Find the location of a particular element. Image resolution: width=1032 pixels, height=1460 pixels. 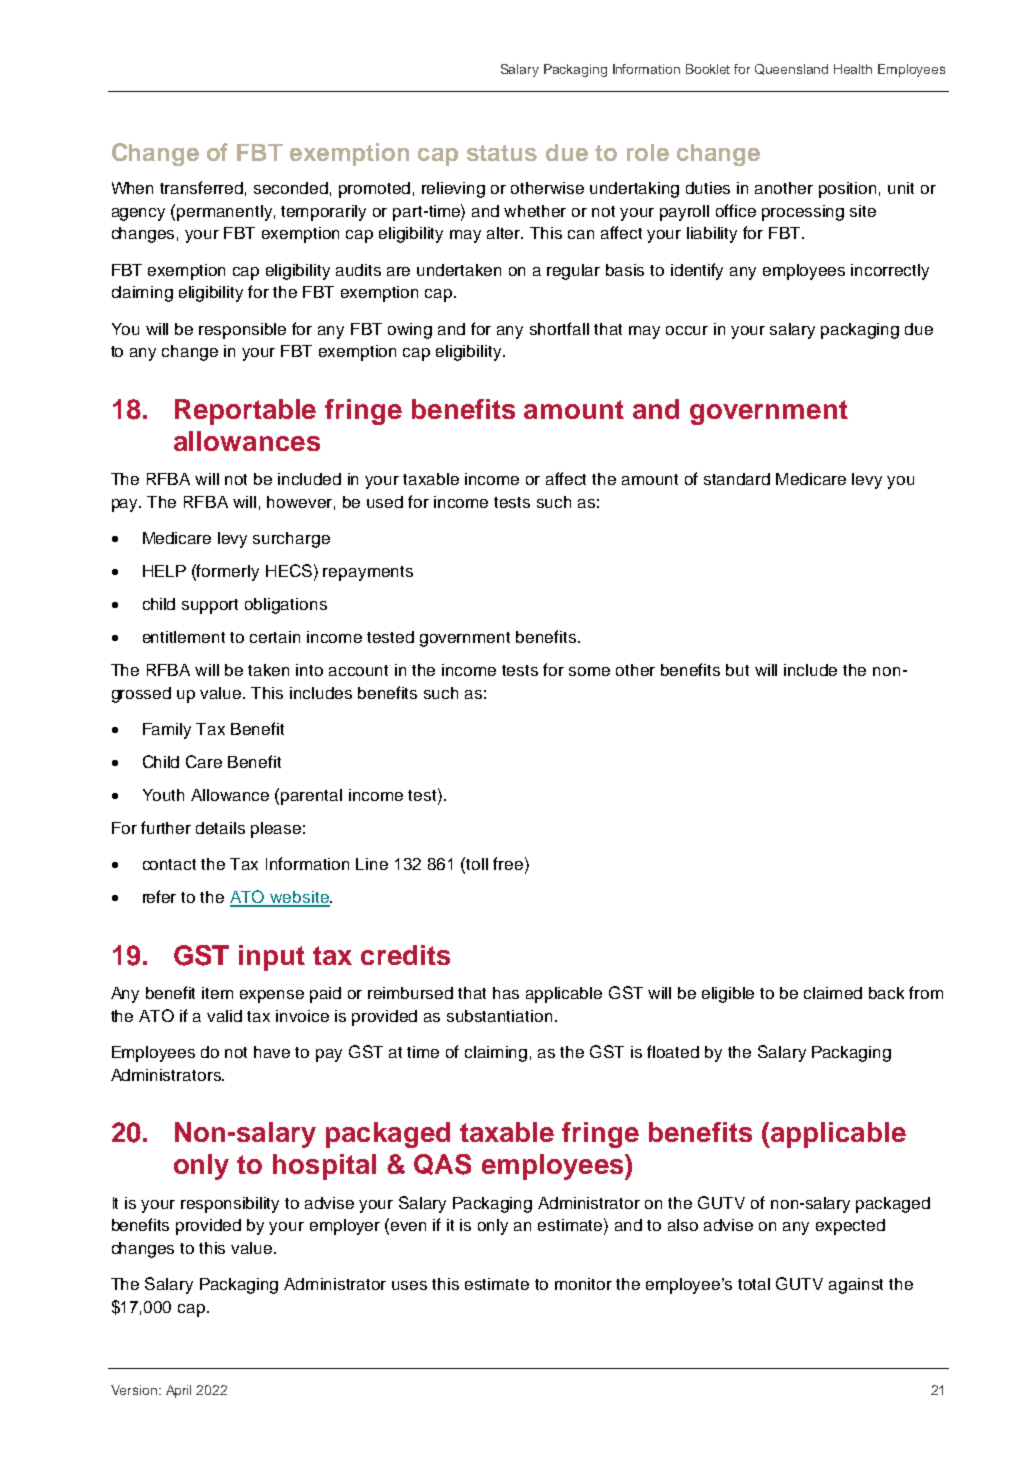

Health is located at coordinates (853, 69).
